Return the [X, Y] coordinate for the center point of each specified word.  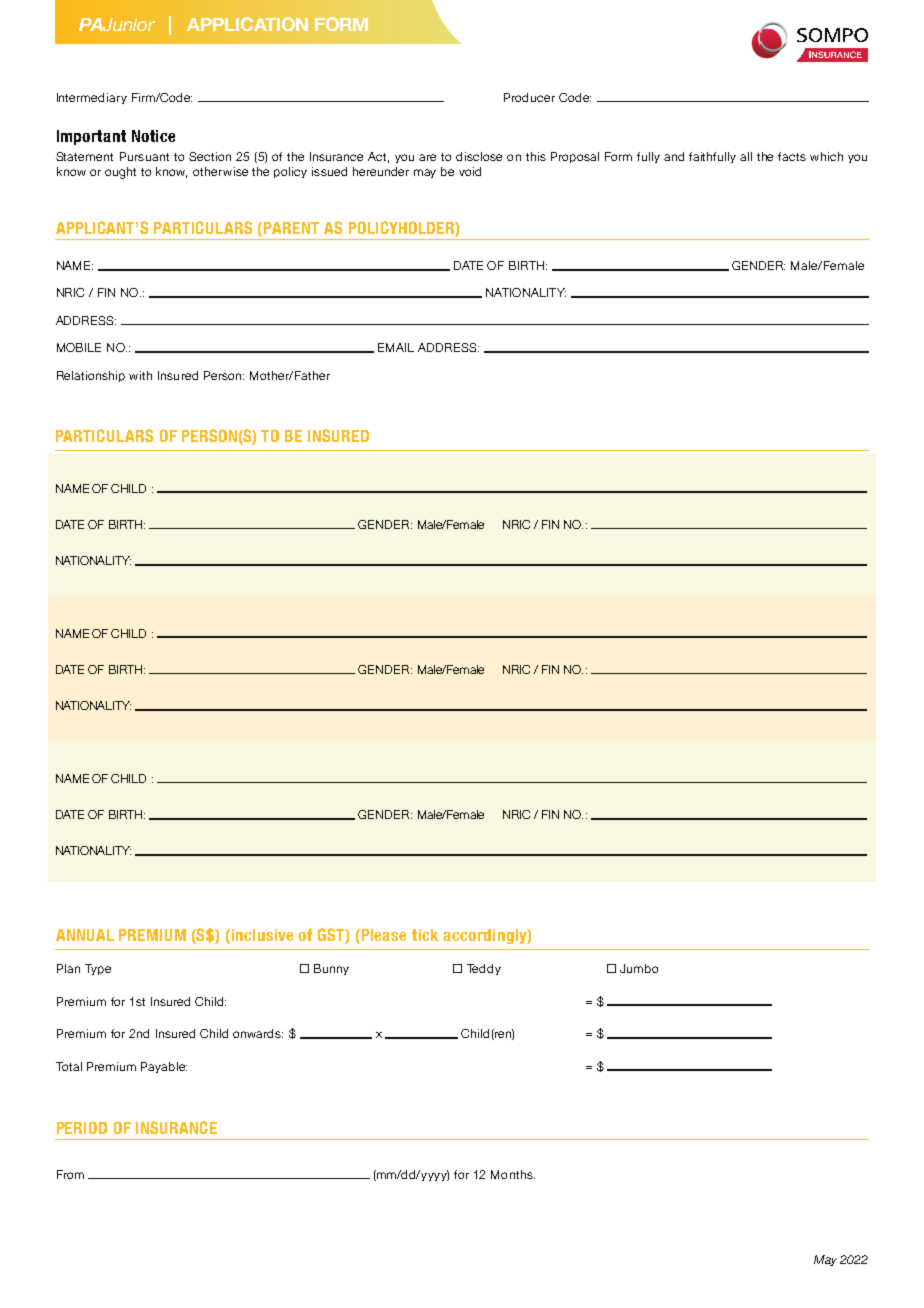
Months [513, 1174]
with [140, 375]
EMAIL [396, 347]
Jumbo [639, 968]
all [746, 156]
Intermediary [92, 98]
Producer [529, 97]
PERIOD [82, 1127]
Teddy [484, 969]
